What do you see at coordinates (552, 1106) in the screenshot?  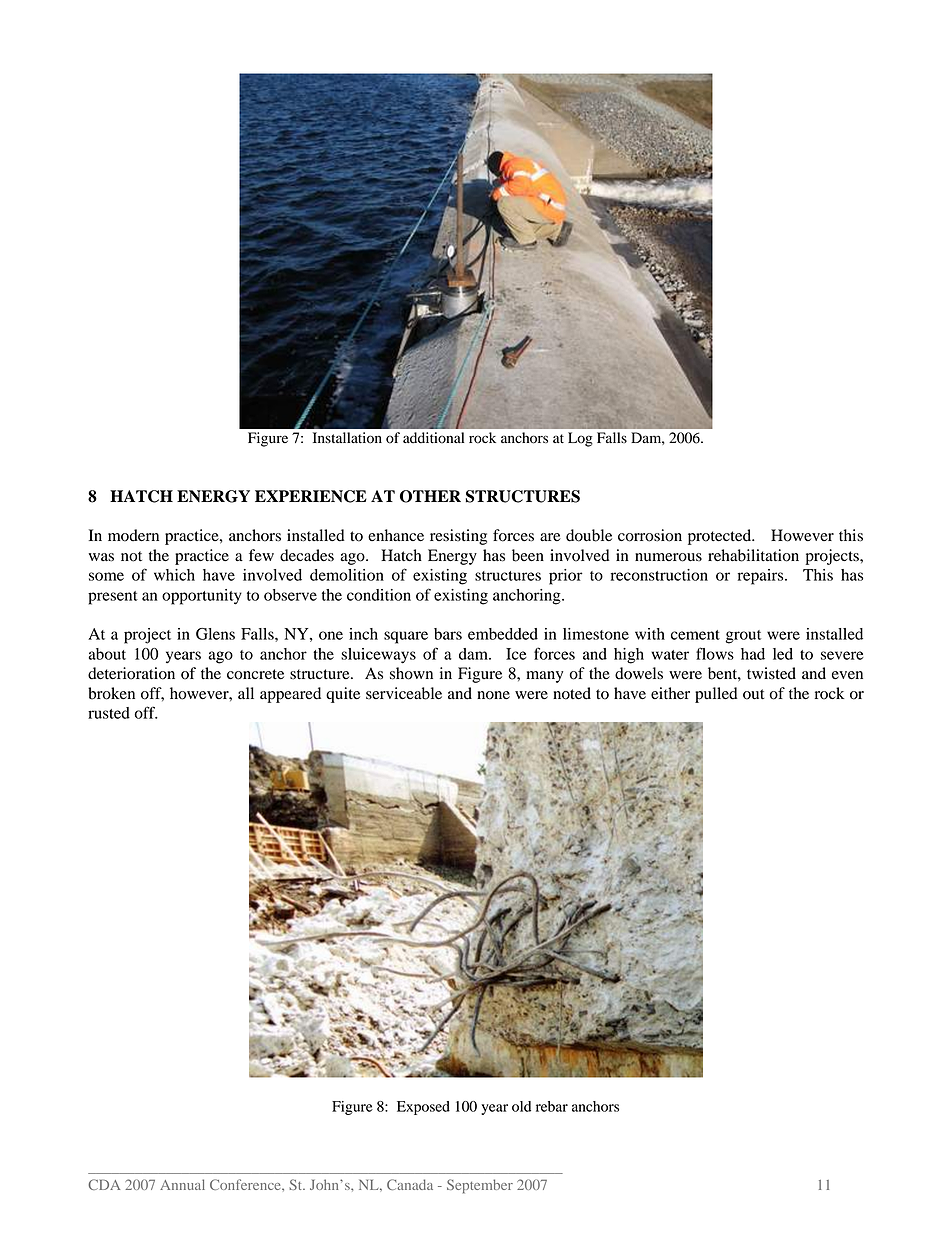 I see `rebar` at bounding box center [552, 1106].
